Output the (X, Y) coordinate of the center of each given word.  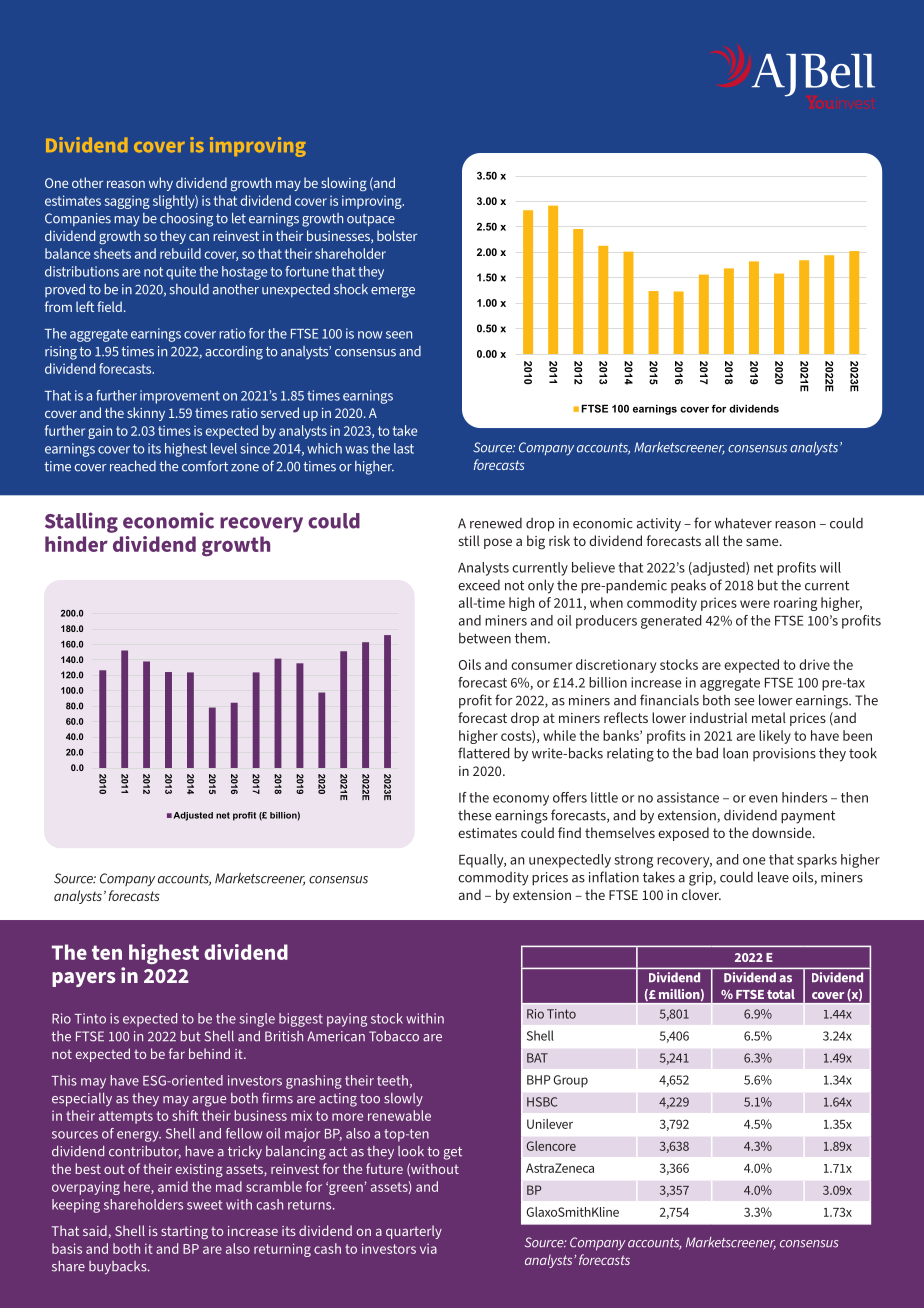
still (469, 540)
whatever (743, 523)
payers (84, 979)
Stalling (81, 522)
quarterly (414, 1232)
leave (773, 877)
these (475, 815)
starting (184, 1232)
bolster (397, 235)
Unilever (550, 1124)
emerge (393, 292)
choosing (186, 220)
